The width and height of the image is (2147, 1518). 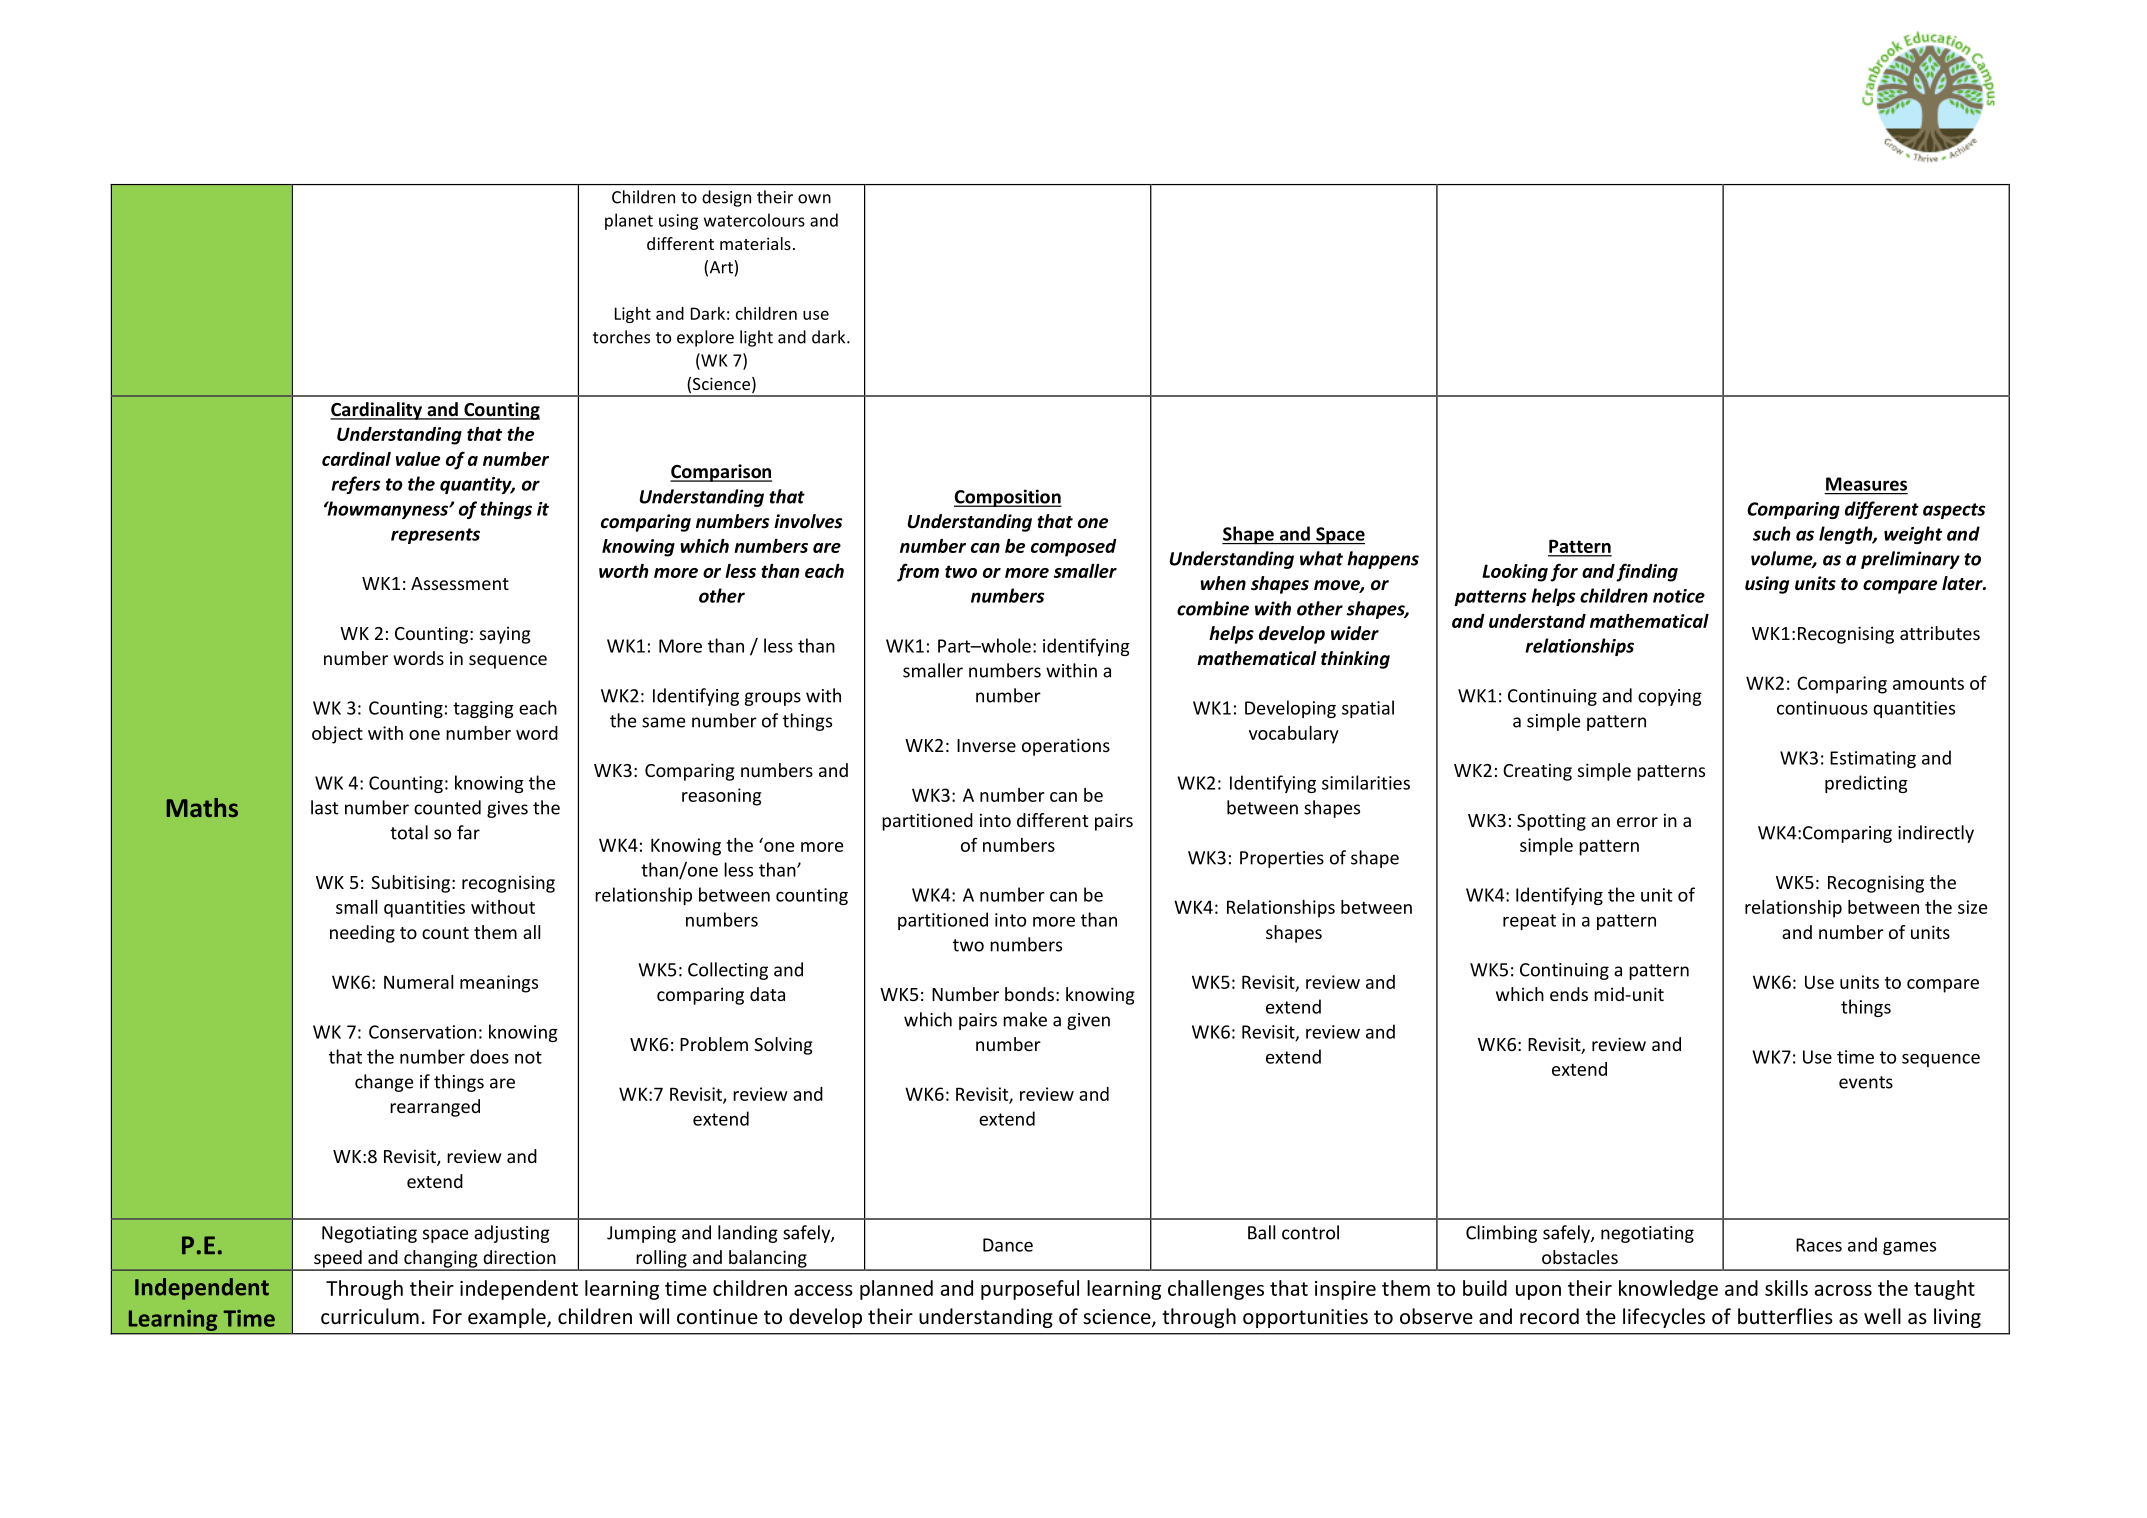 What do you see at coordinates (1066, 747) in the image?
I see `operations` at bounding box center [1066, 747].
